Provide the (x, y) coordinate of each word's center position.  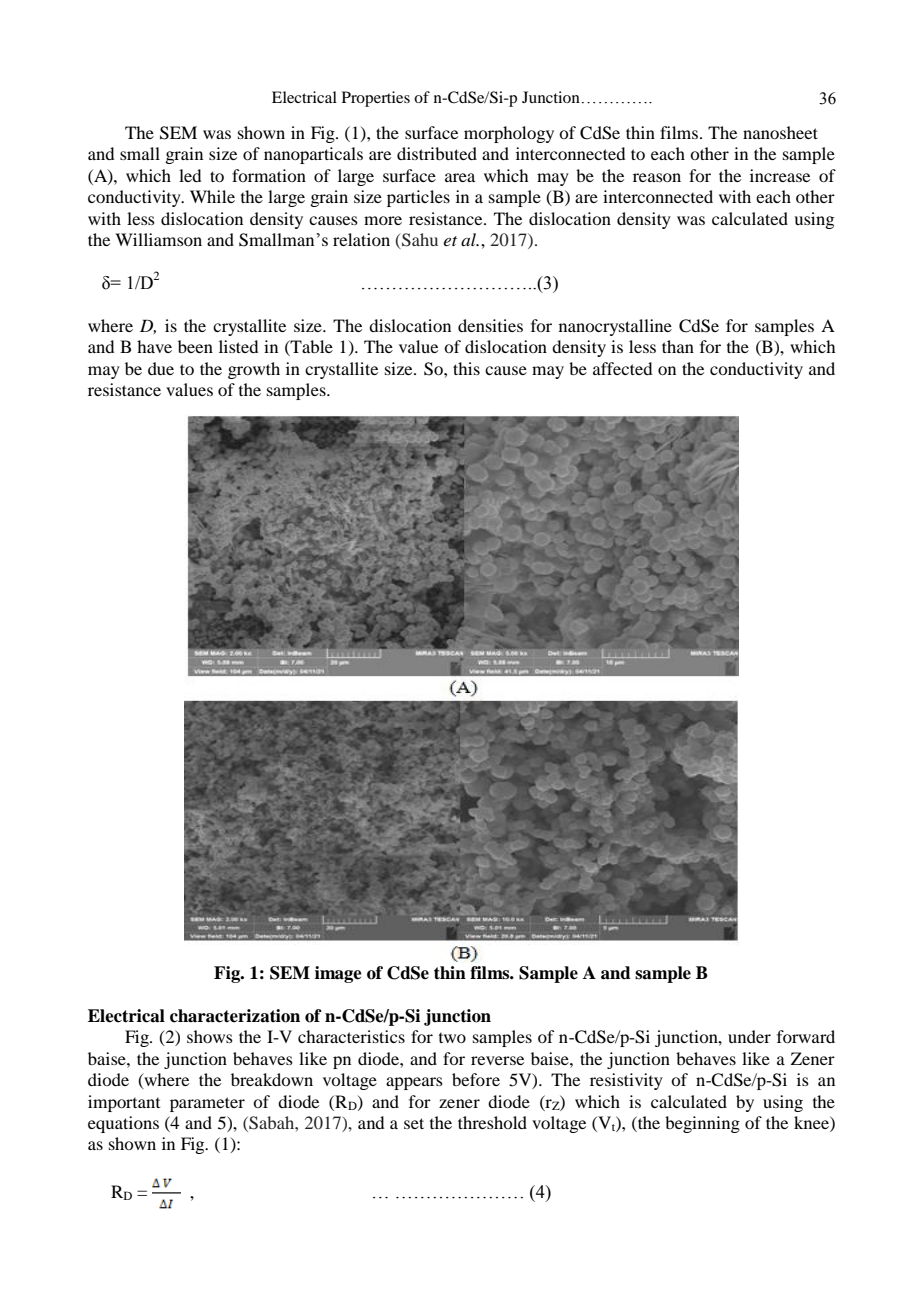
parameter (207, 1104)
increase (780, 175)
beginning (702, 1124)
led (190, 175)
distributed (437, 153)
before (476, 1079)
